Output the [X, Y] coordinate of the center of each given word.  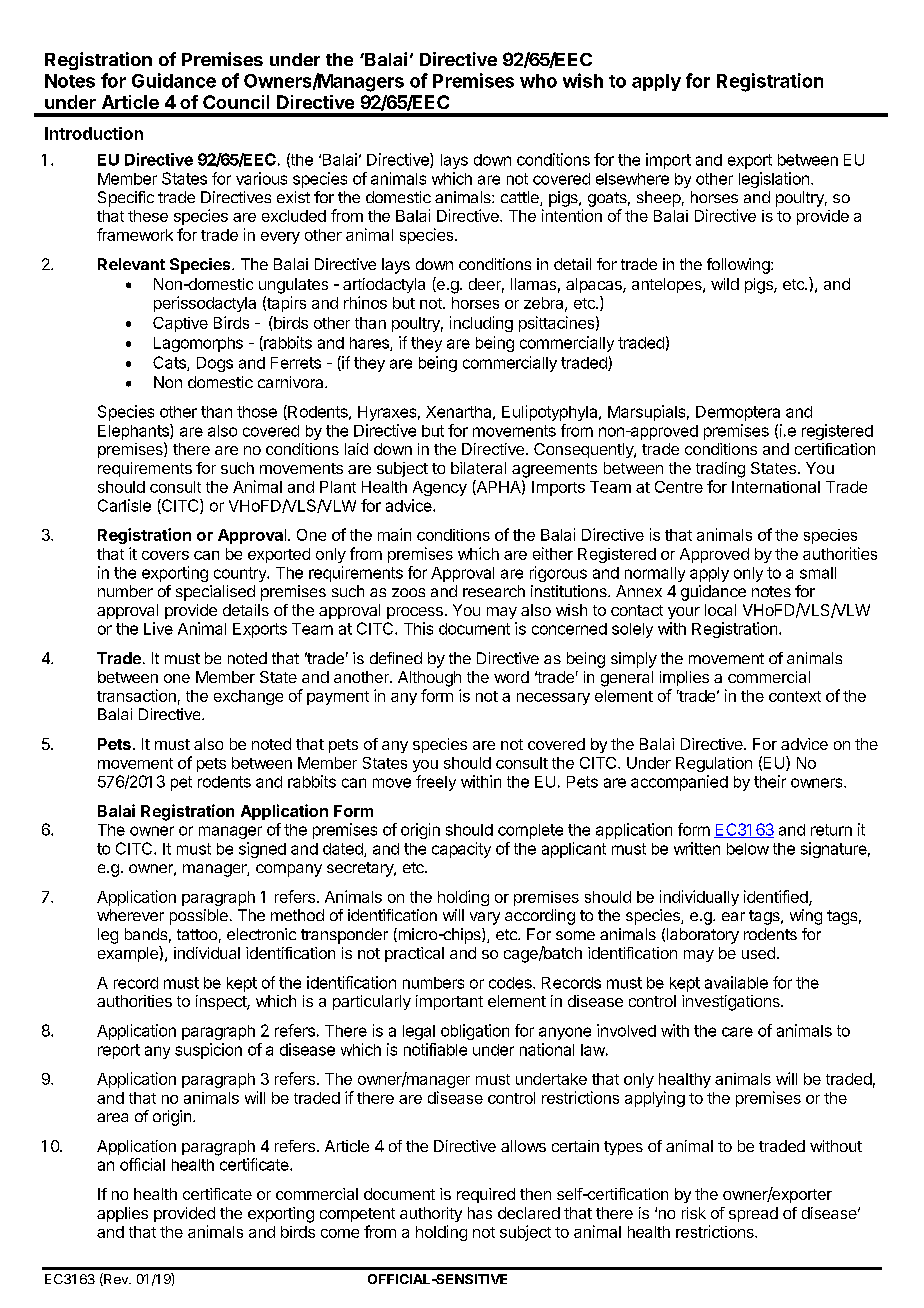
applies [122, 1214]
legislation [774, 180]
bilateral [478, 468]
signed [262, 850]
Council [236, 102]
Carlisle [124, 505]
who [538, 81]
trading [720, 470]
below [748, 849]
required [486, 1195]
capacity [461, 850]
